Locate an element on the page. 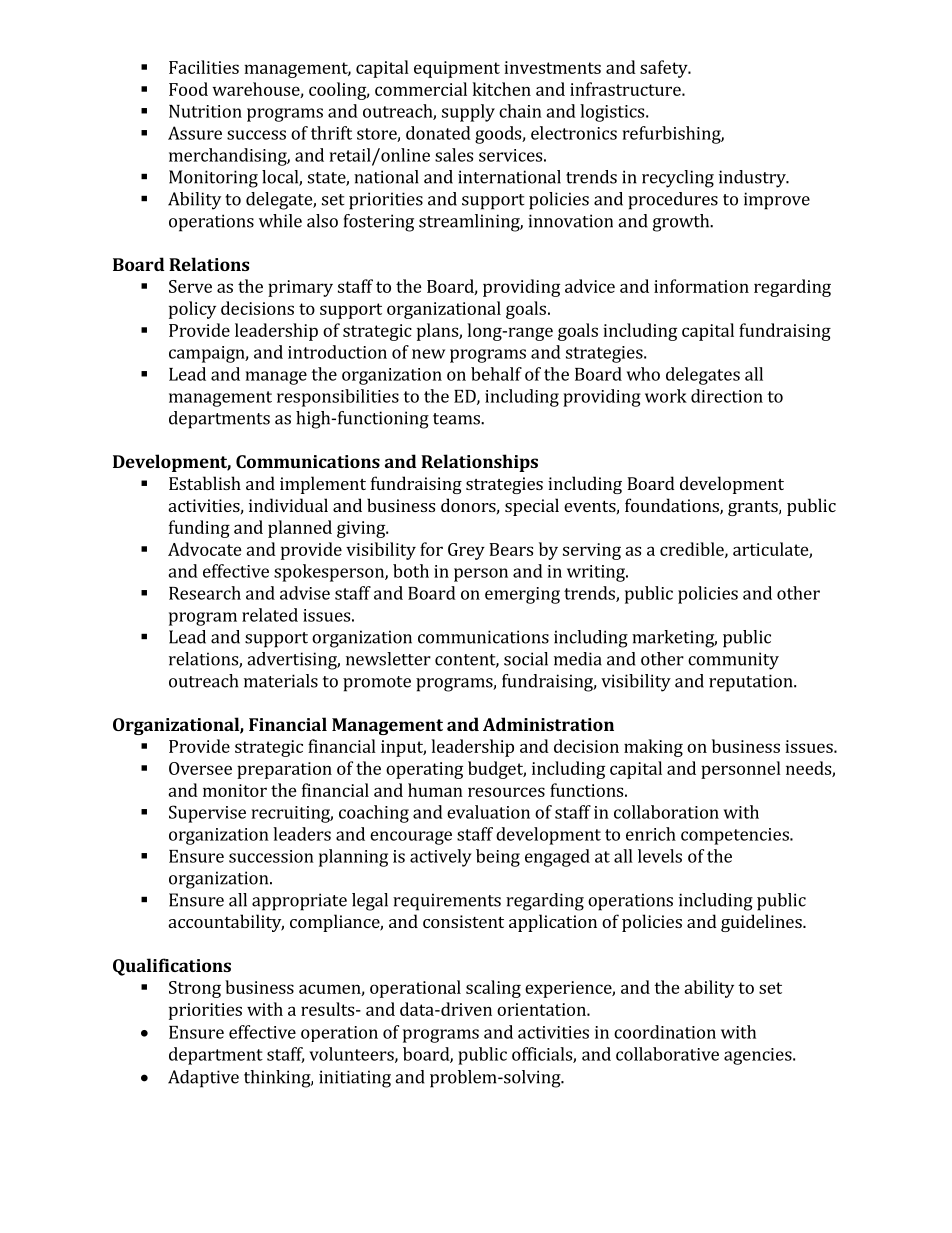  Establish is located at coordinates (205, 483).
